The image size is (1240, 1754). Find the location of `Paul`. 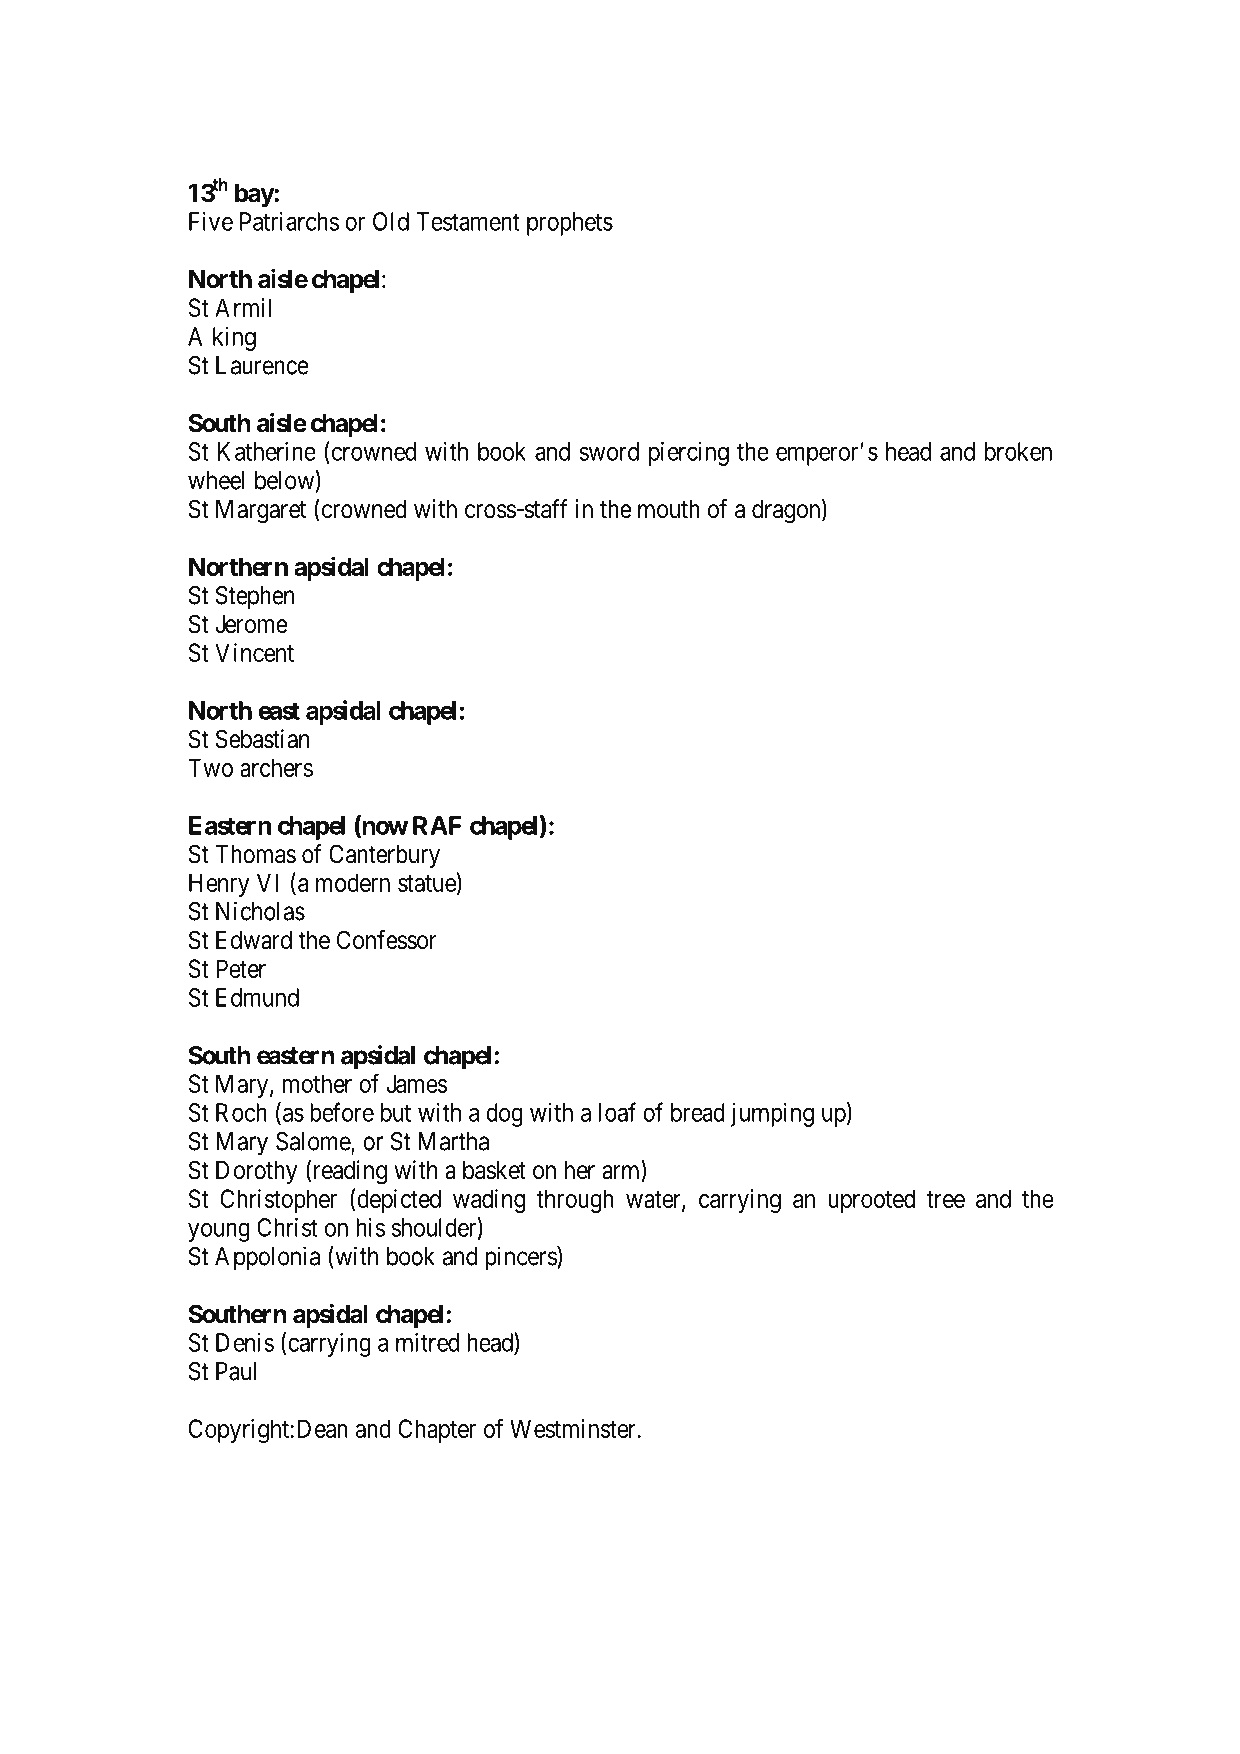

Paul is located at coordinates (236, 1371).
